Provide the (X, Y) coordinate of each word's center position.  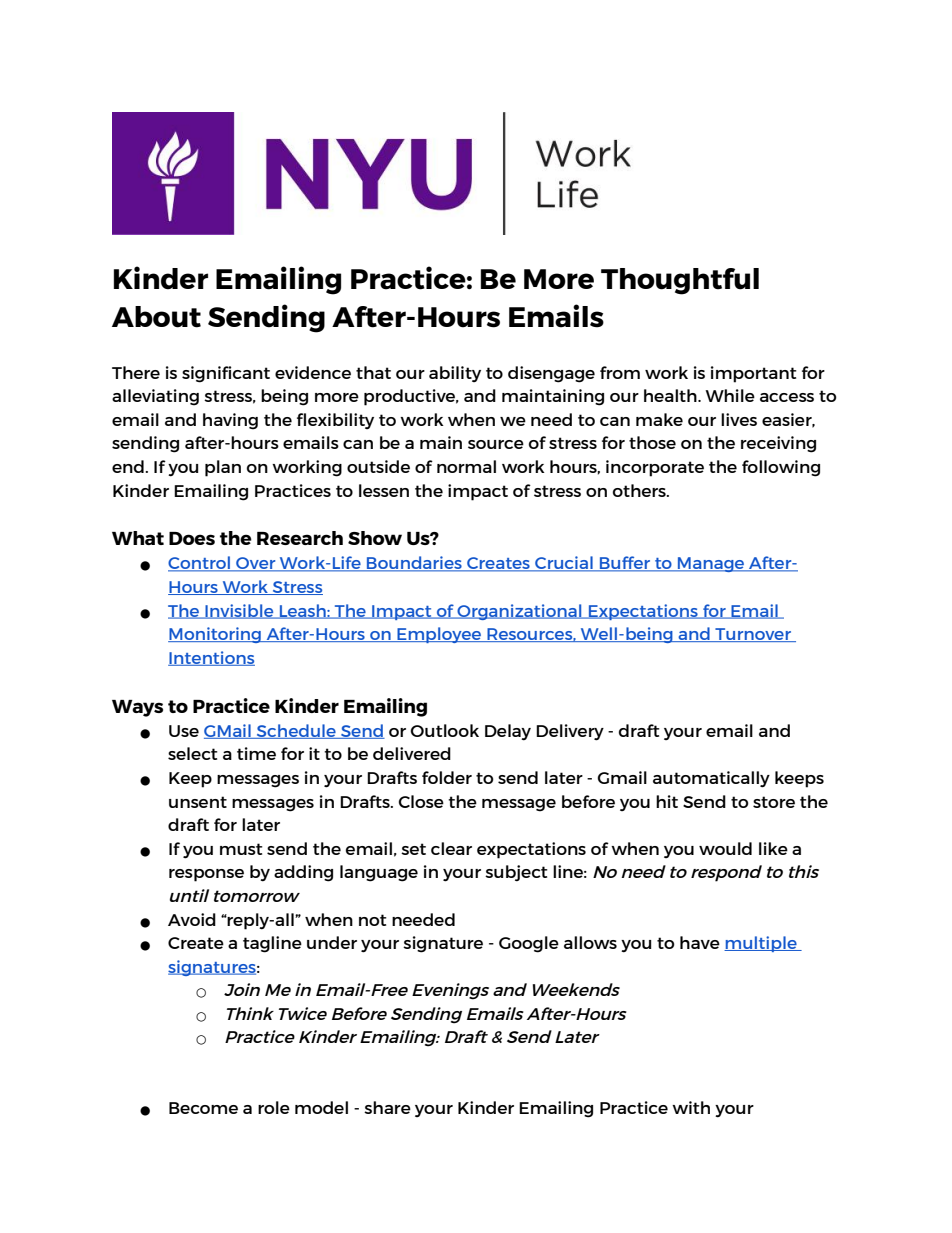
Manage (711, 564)
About (156, 317)
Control (200, 564)
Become (203, 1108)
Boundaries (414, 564)
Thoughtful (680, 281)
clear (451, 848)
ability (455, 374)
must (241, 849)
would (725, 848)
